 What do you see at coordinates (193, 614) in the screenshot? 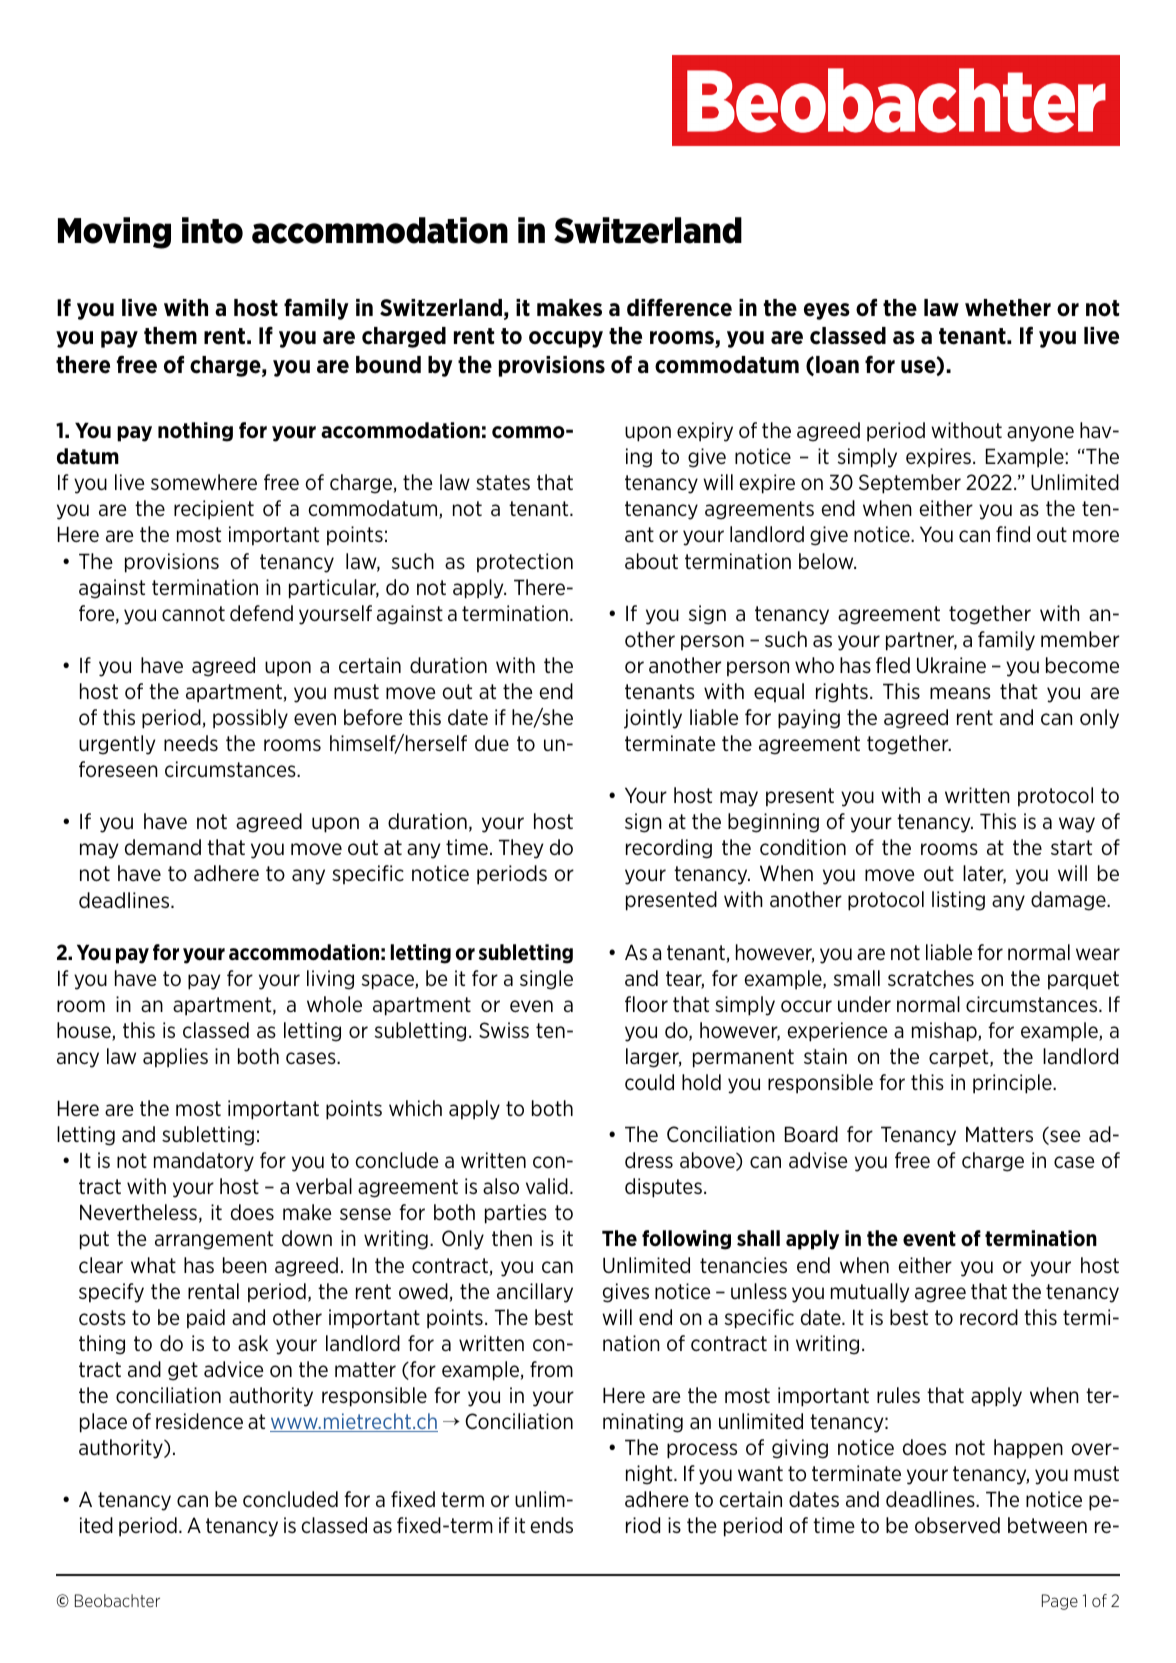
I see `cannot` at bounding box center [193, 614].
